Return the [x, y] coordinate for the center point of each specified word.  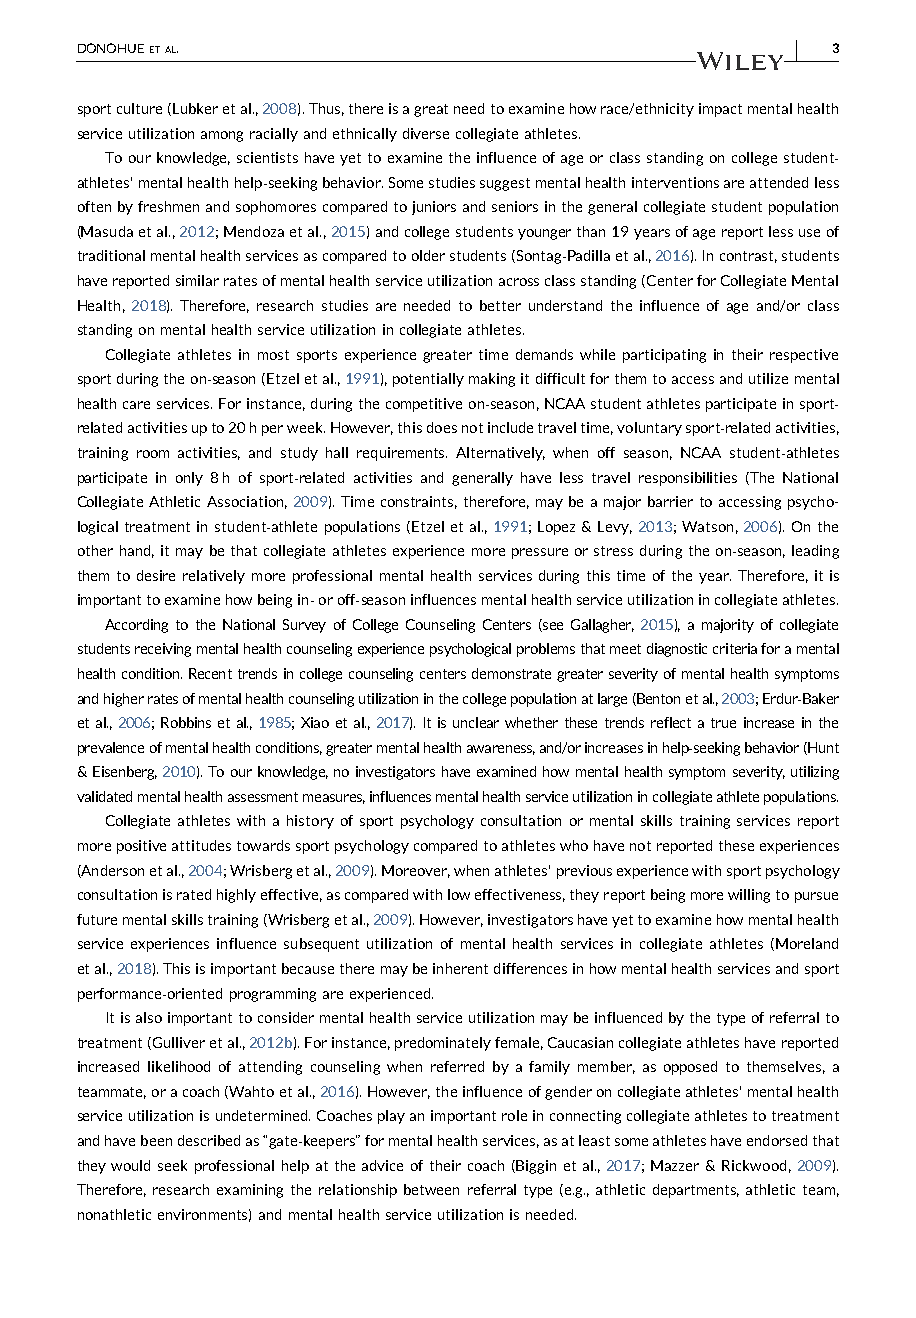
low [459, 894]
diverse [426, 133]
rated [194, 894]
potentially [428, 380]
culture [139, 108]
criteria [735, 648]
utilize [768, 378]
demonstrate [511, 673]
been [156, 1140]
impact [720, 110]
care [136, 405]
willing [749, 896]
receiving [163, 650]
